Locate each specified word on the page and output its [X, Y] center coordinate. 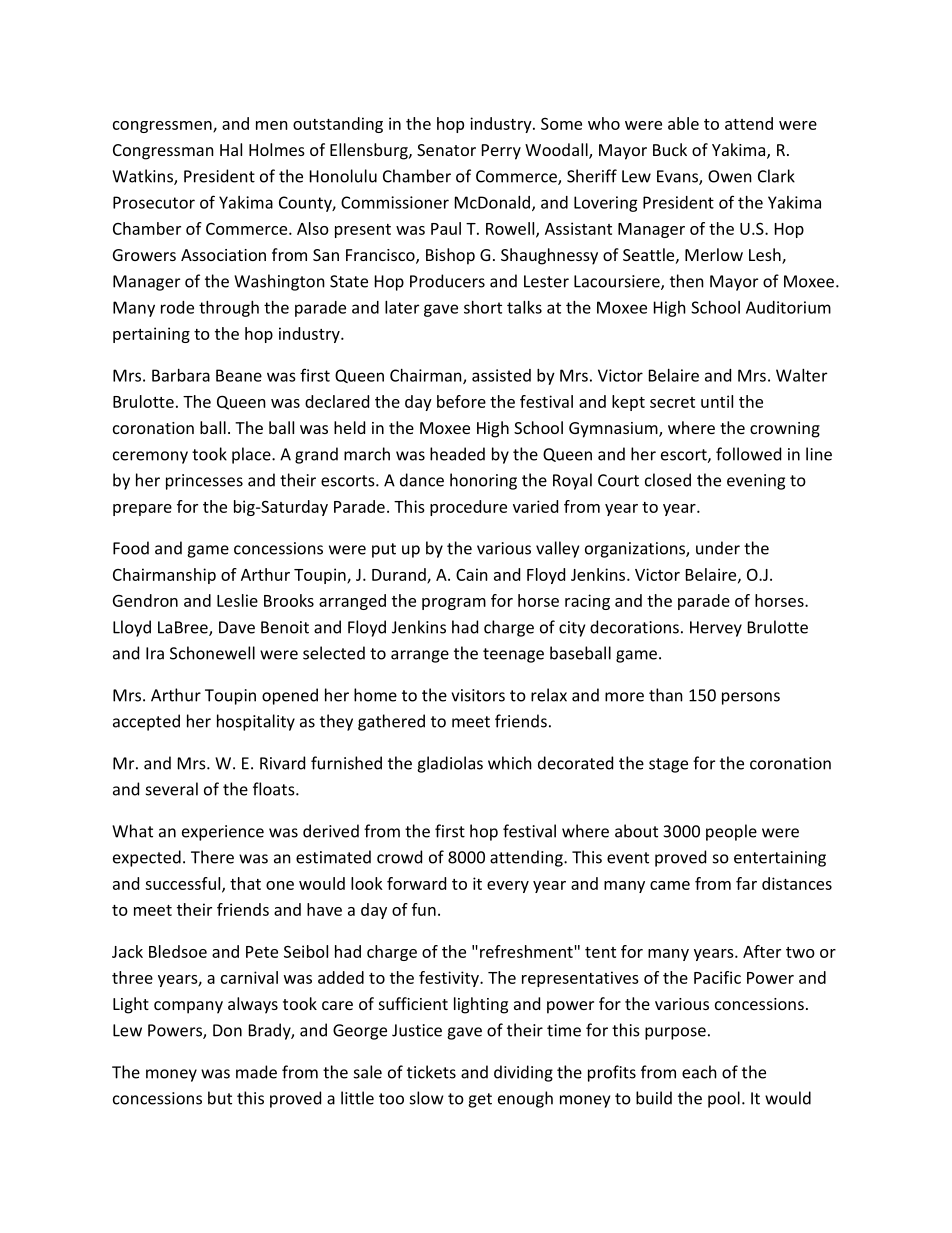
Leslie [237, 600]
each [699, 1072]
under [718, 548]
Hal [231, 149]
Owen [730, 176]
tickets [431, 1072]
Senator [446, 150]
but [220, 1098]
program [454, 604]
